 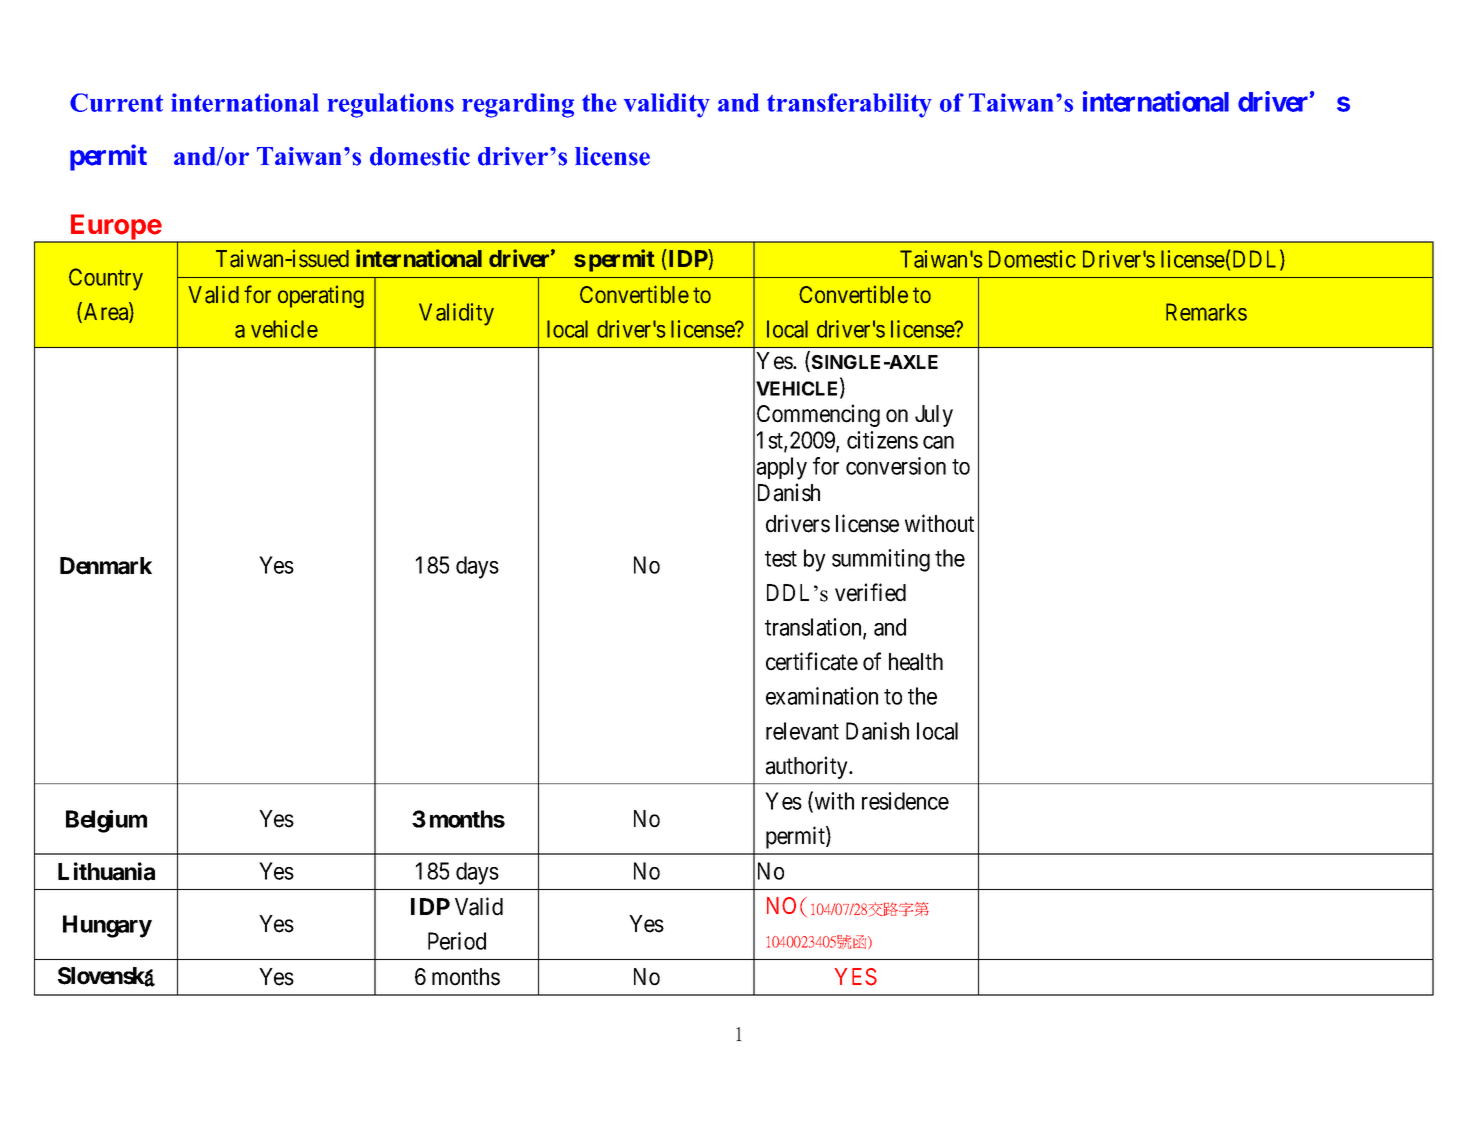 I want to click on Current, so click(x=116, y=102).
